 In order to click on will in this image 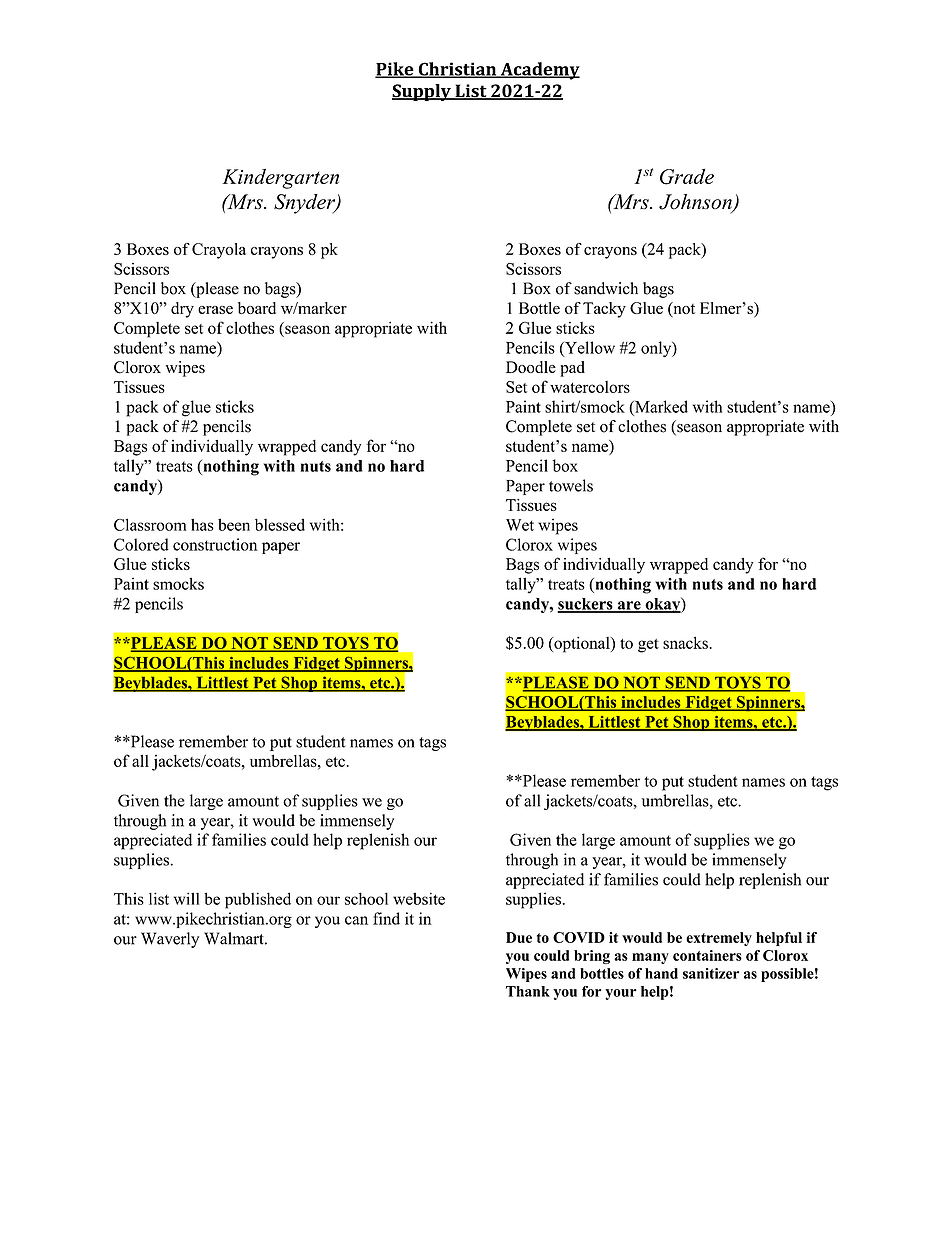, I will do `click(186, 898)`.
